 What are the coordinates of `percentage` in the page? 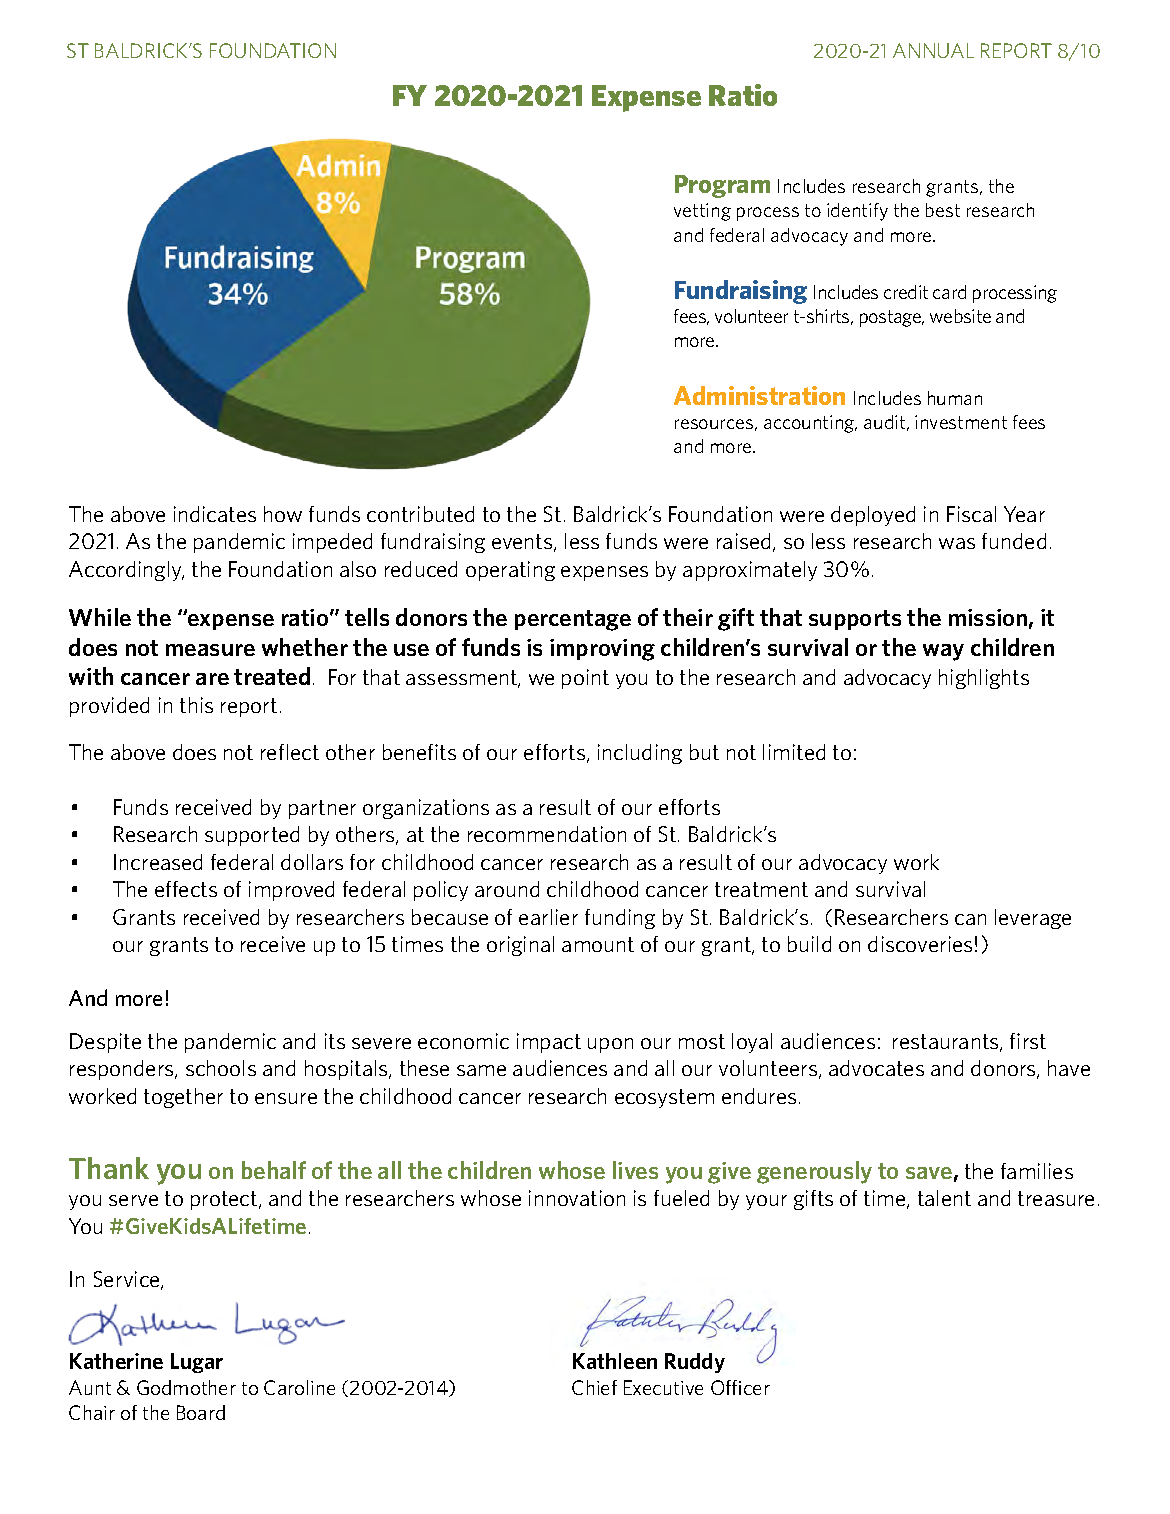 It's located at (573, 620).
